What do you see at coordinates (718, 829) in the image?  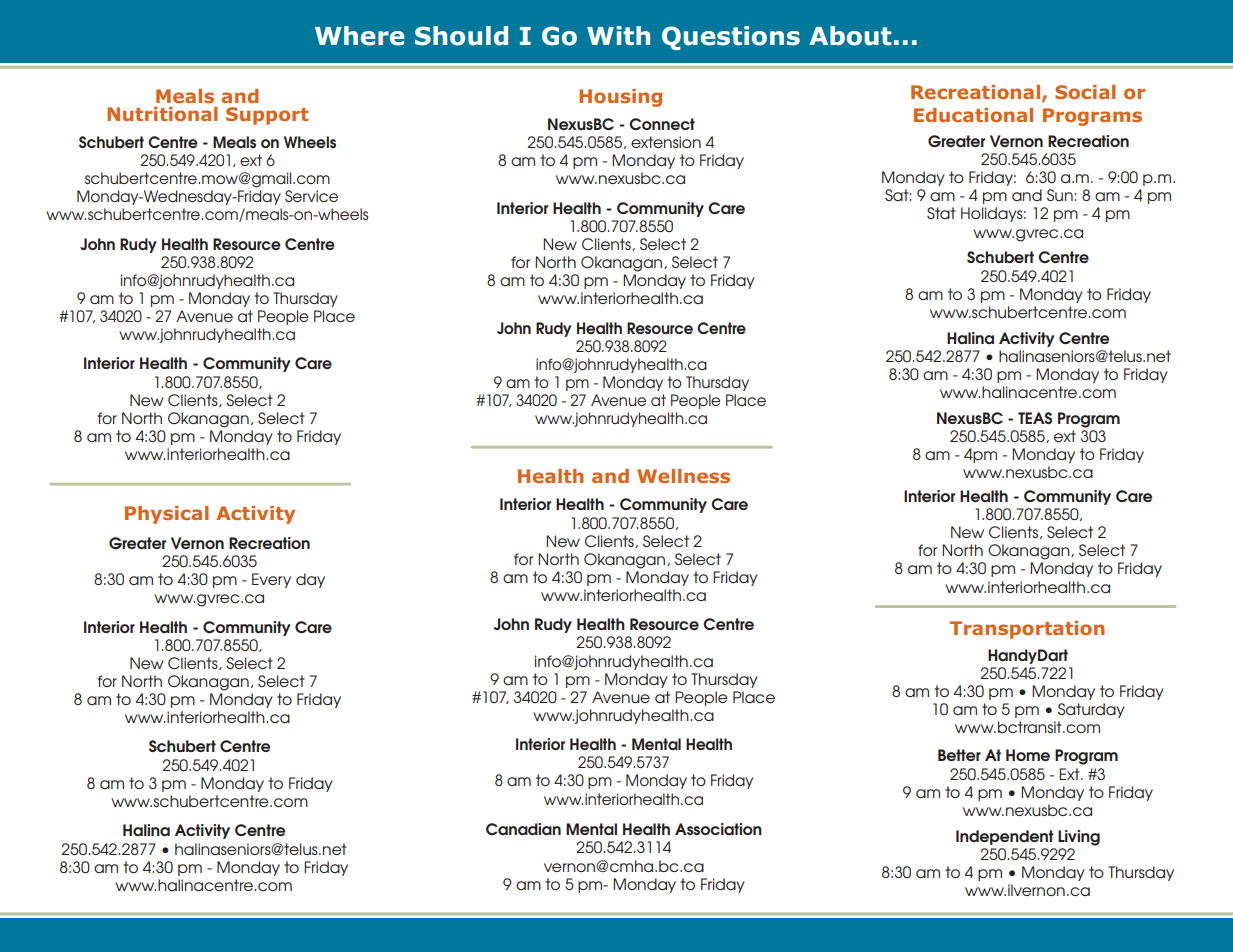 I see `Association` at bounding box center [718, 829].
